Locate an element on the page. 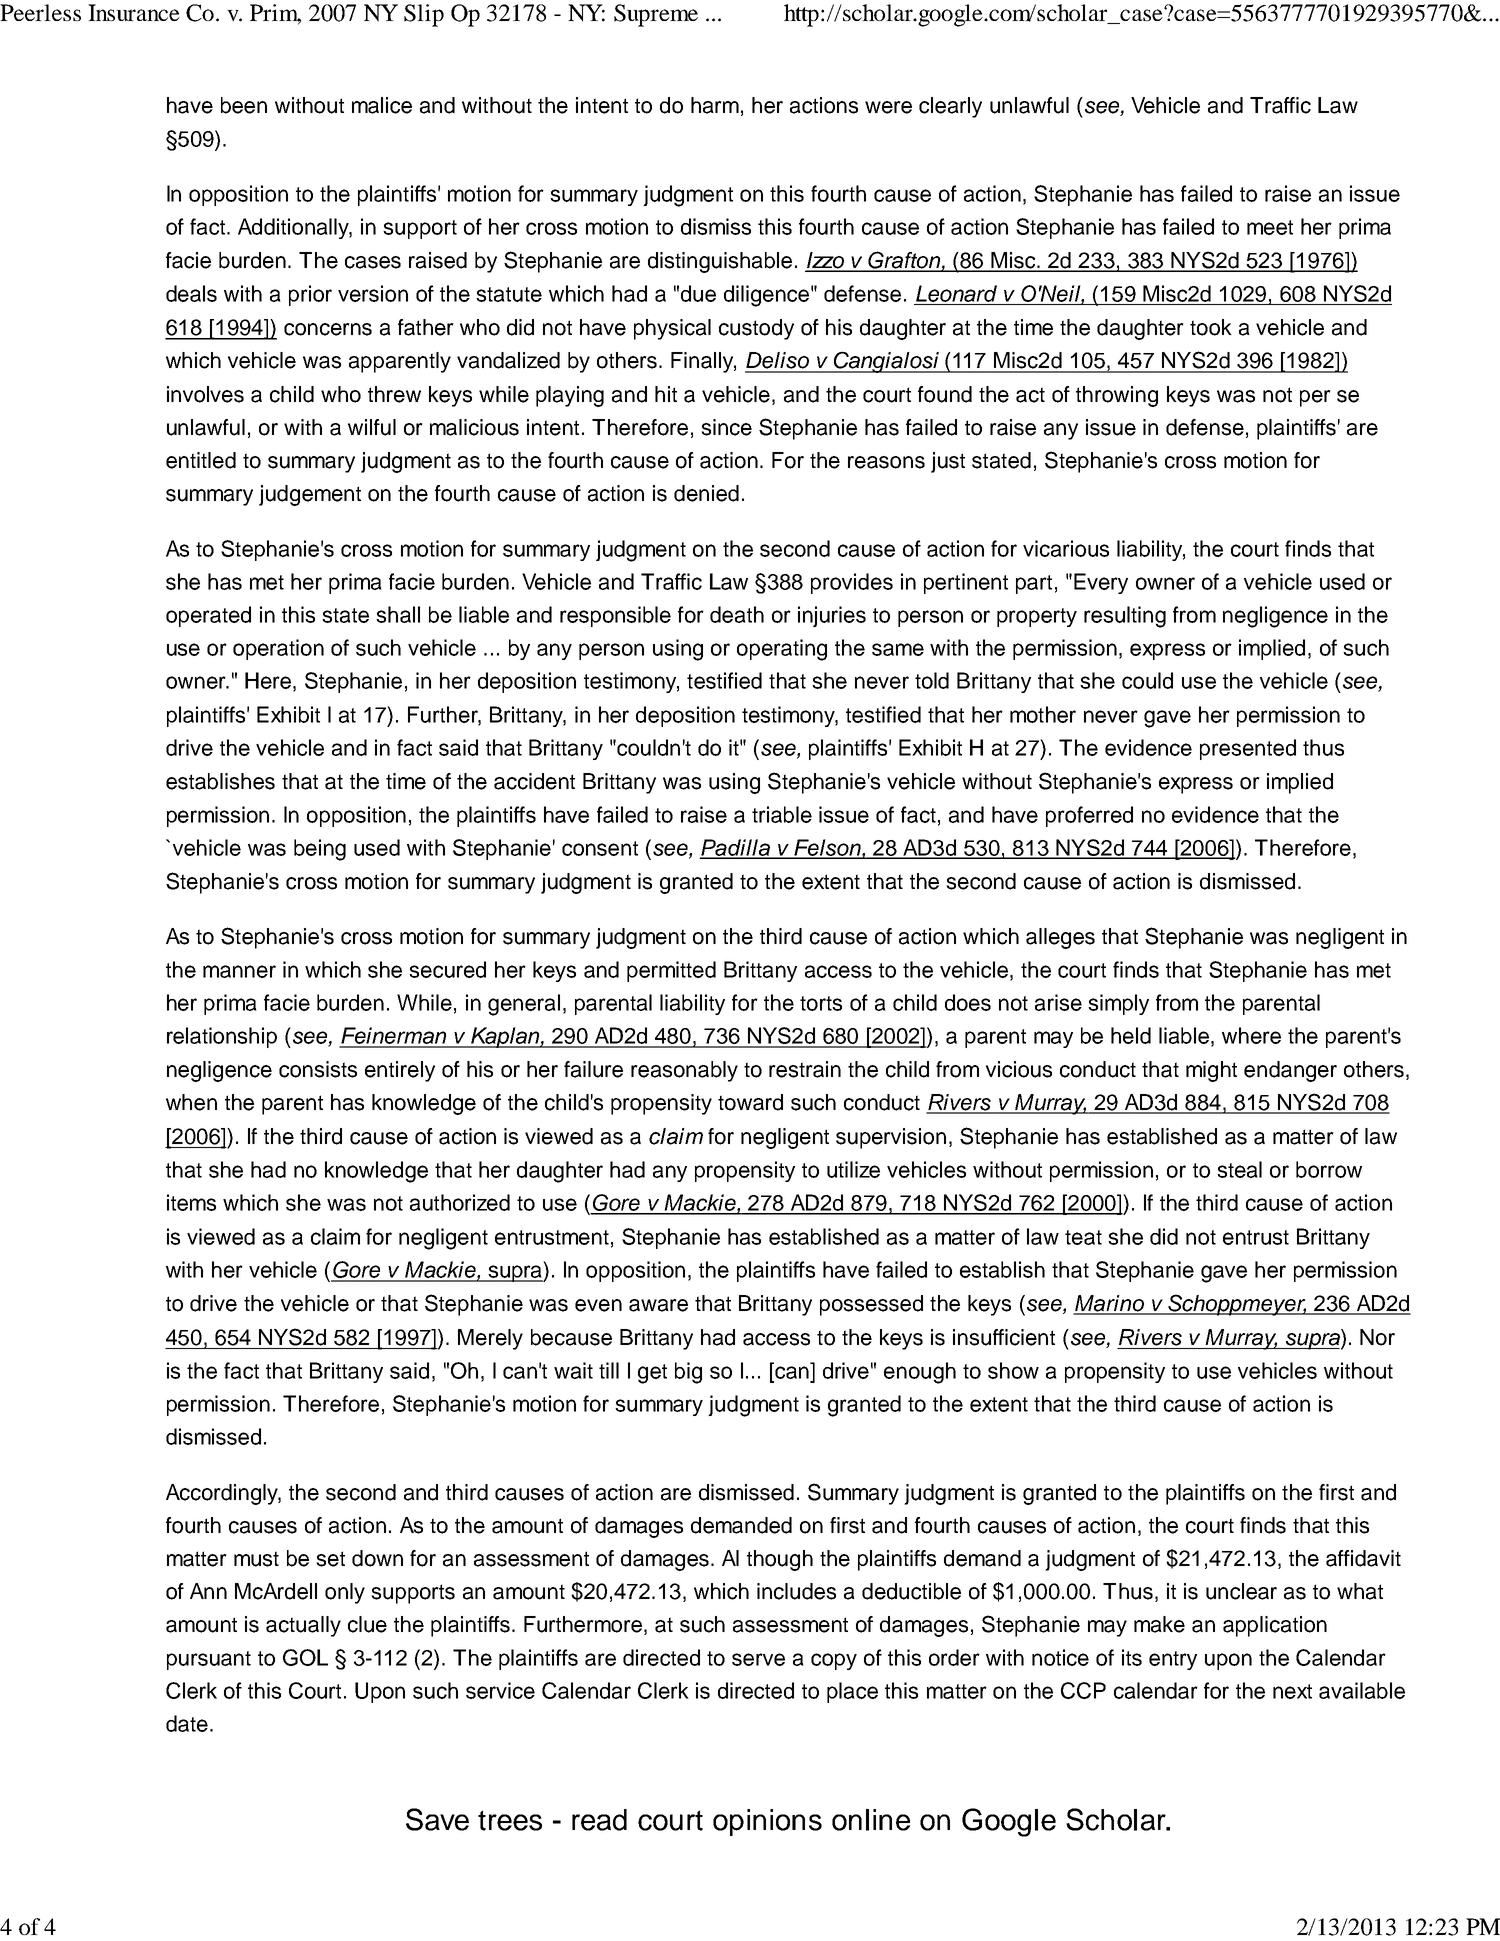 The image size is (1500, 1941). date is located at coordinates (187, 1723).
